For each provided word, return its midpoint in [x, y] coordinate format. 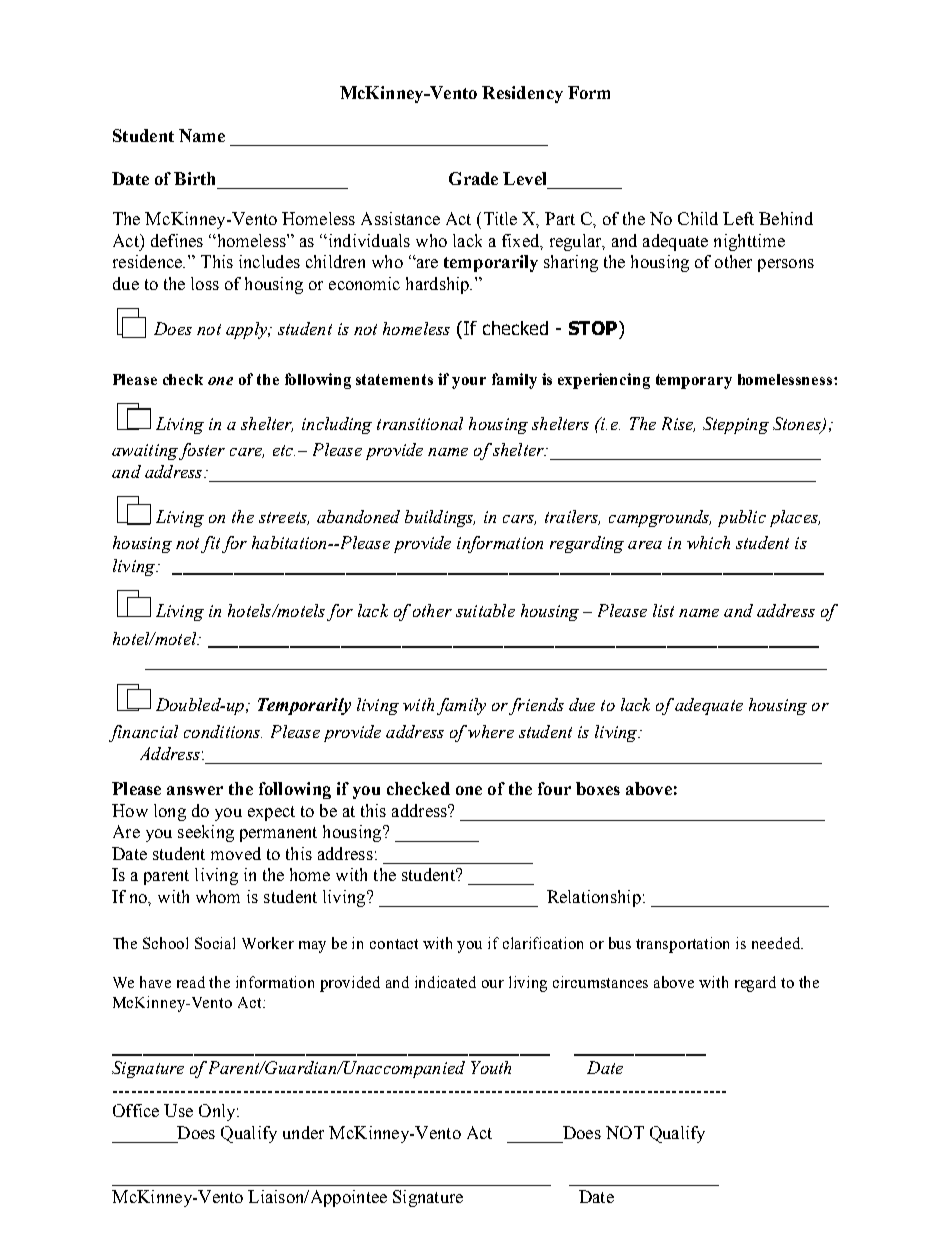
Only [218, 1112]
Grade [473, 178]
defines [177, 240]
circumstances [600, 982]
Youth [491, 1067]
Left [738, 218]
